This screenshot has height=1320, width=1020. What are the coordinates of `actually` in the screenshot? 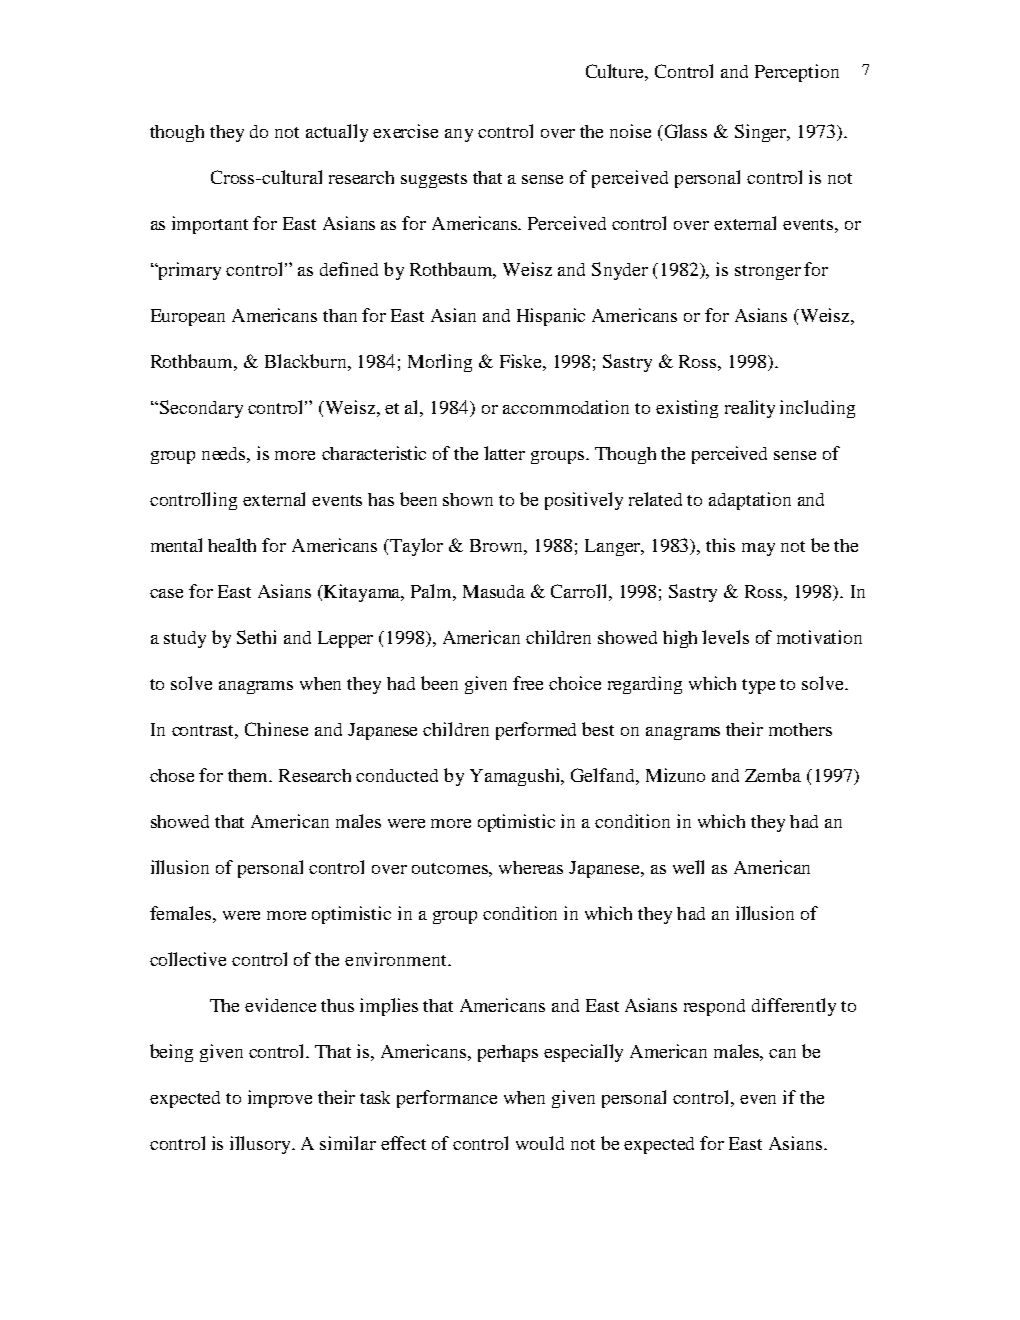 It's located at (337, 133).
